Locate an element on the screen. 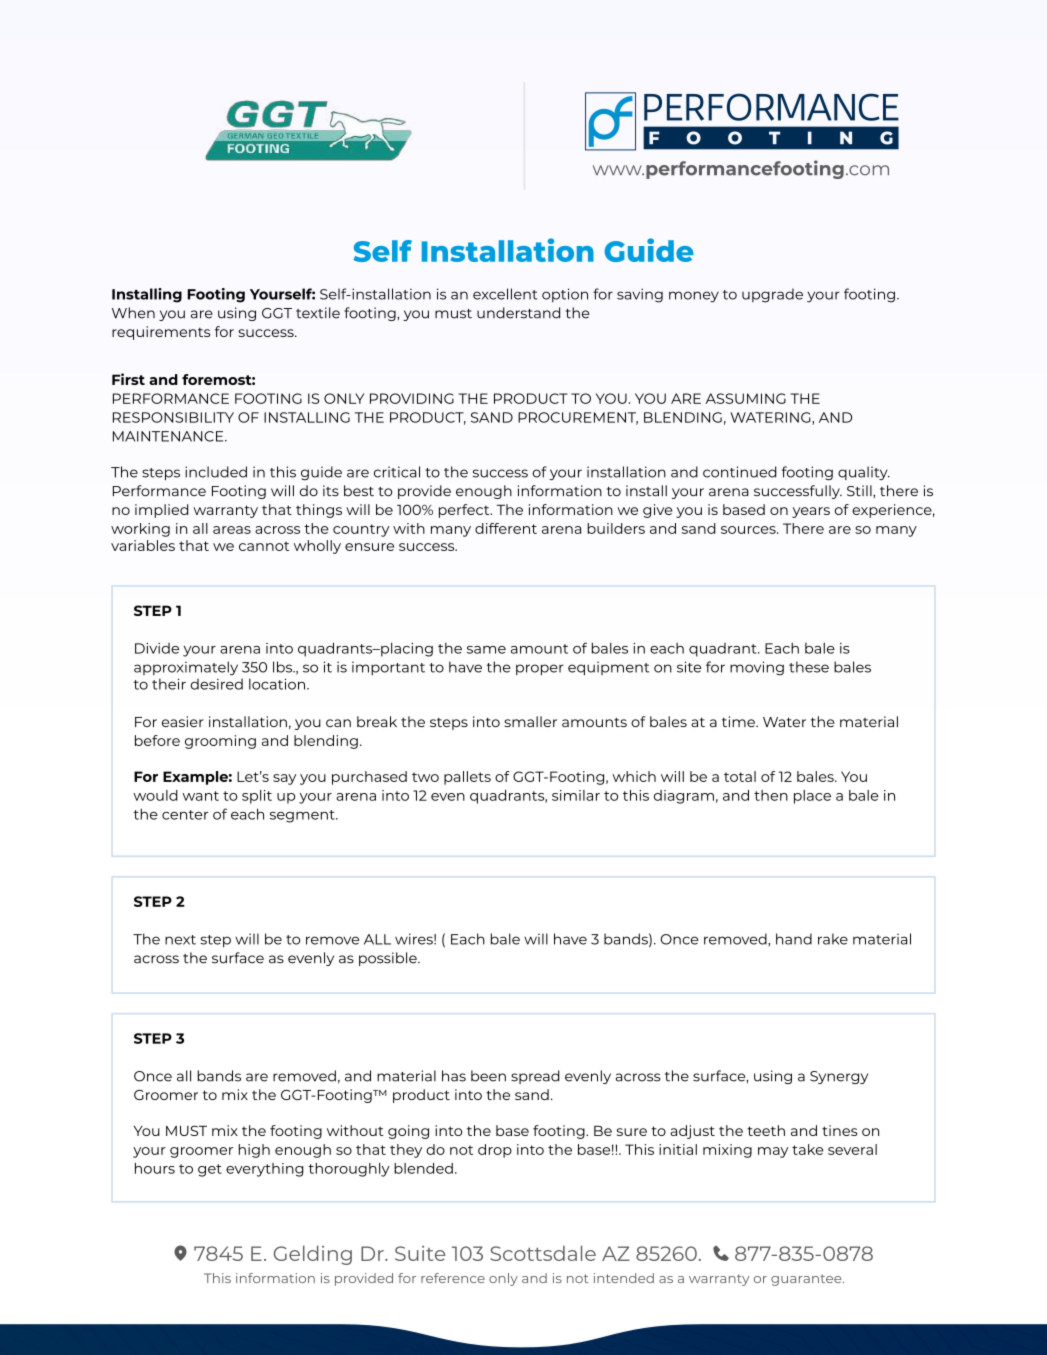 The width and height of the screenshot is (1047, 1355). sources is located at coordinates (749, 530).
